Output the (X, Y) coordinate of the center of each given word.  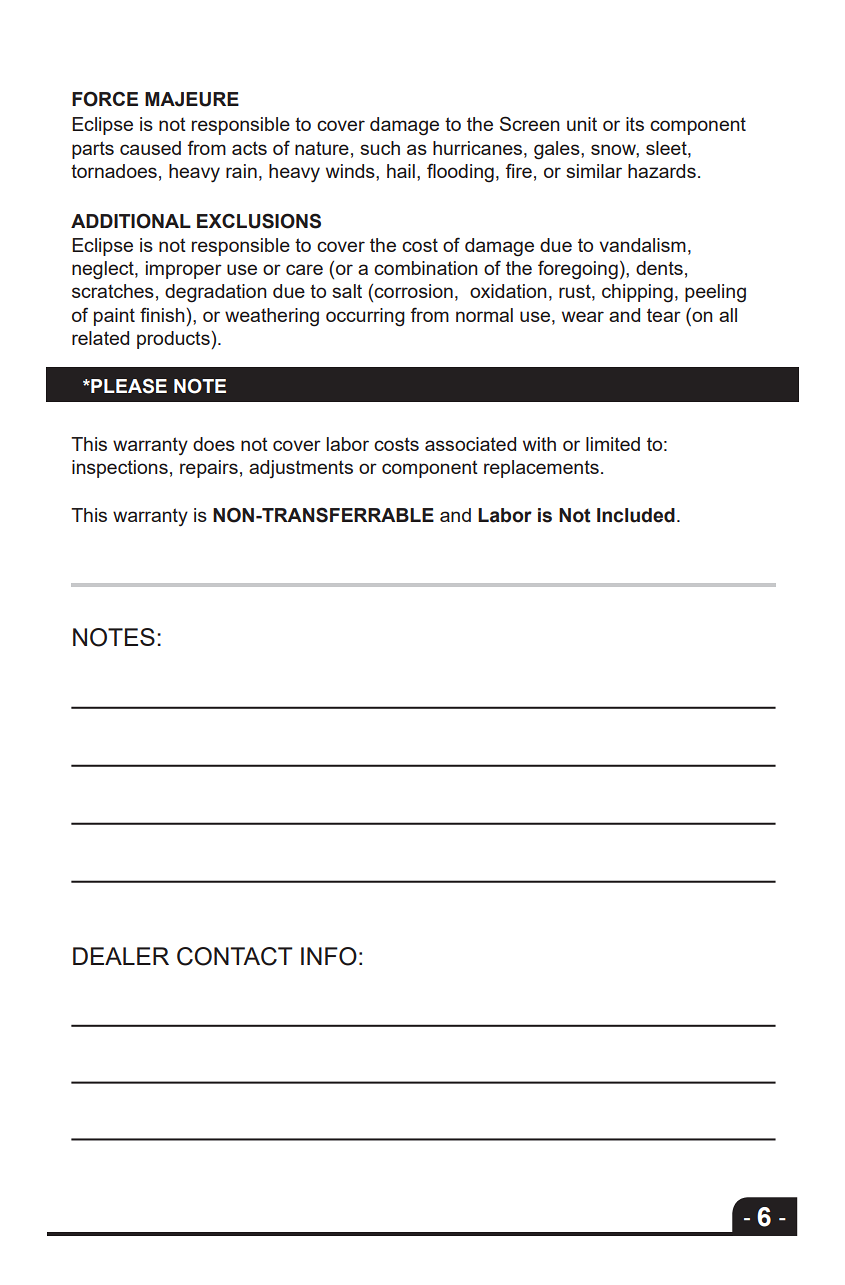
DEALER (121, 956)
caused (150, 148)
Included (636, 515)
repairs (209, 469)
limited (613, 444)
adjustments (301, 469)
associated (470, 444)
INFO (329, 956)
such (380, 148)
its (635, 124)
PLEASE (128, 386)
